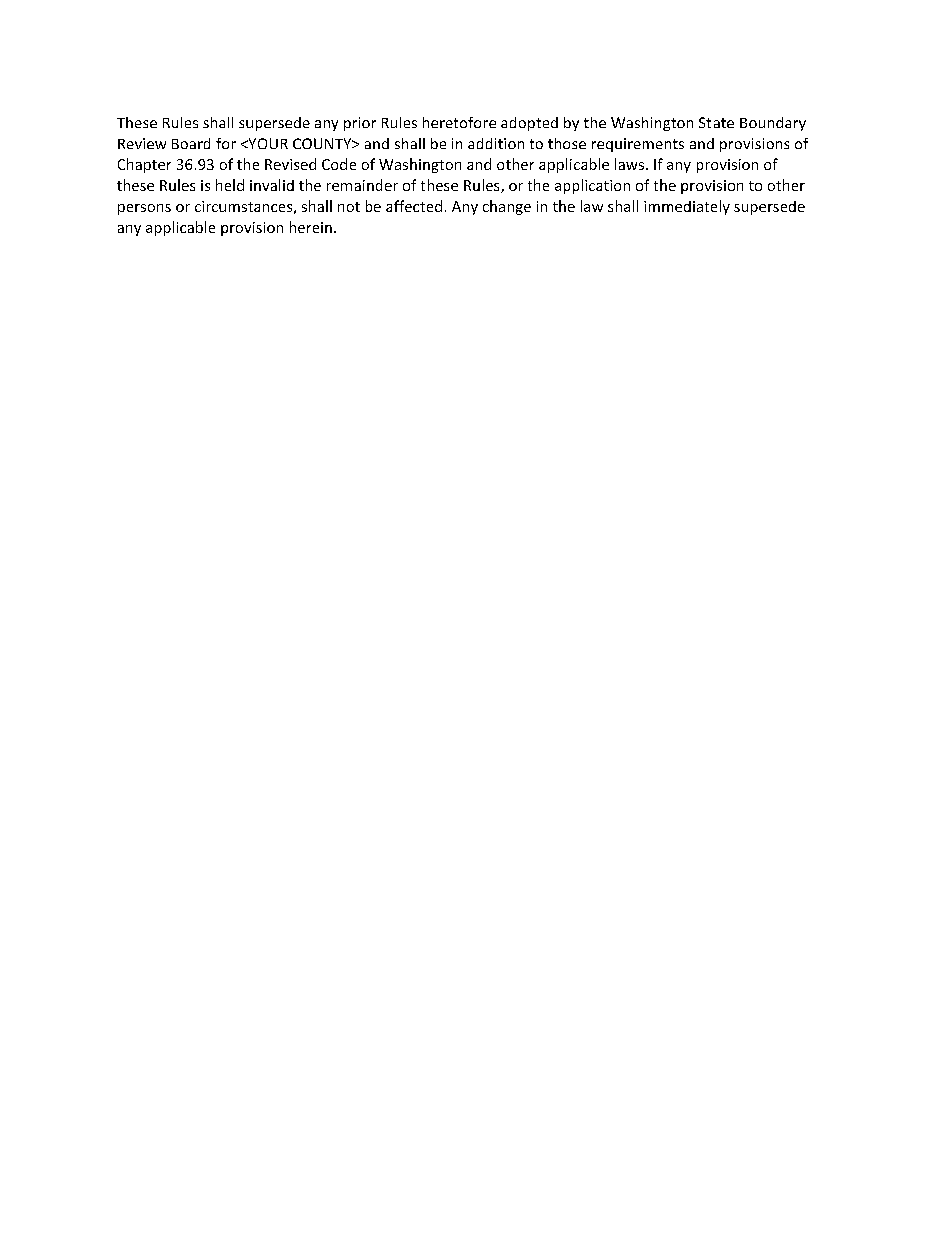 The width and height of the image is (952, 1233). Describe the element at coordinates (459, 122) in the image. I see `heretofore` at that location.
